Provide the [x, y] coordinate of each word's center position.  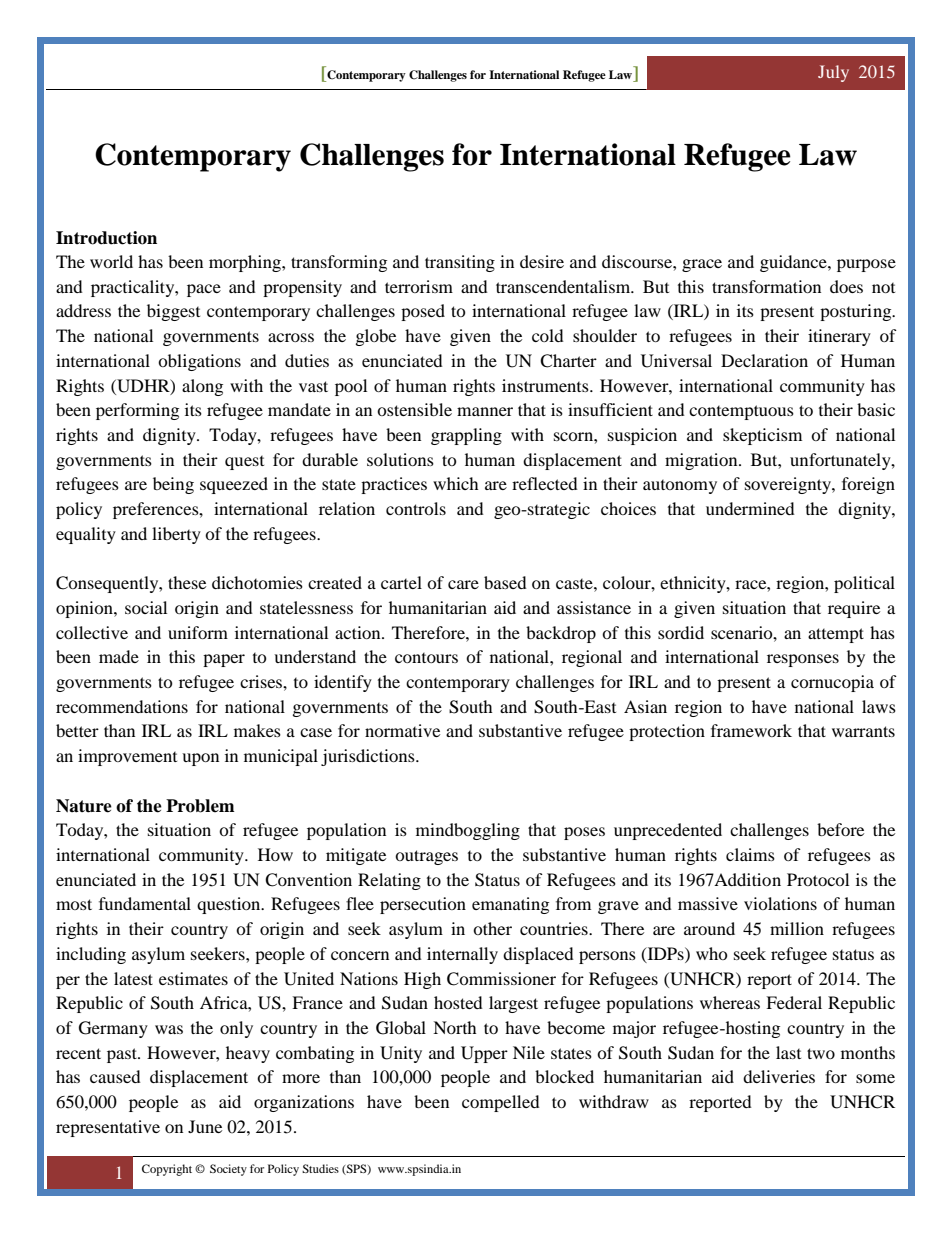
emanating [510, 905]
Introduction [106, 238]
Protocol [818, 879]
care [463, 584]
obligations [199, 362]
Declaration [764, 360]
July [833, 73]
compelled [501, 1103]
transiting [460, 263]
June [205, 1126]
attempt [836, 635]
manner [485, 411]
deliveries [779, 1076]
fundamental [145, 903]
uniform [198, 632]
